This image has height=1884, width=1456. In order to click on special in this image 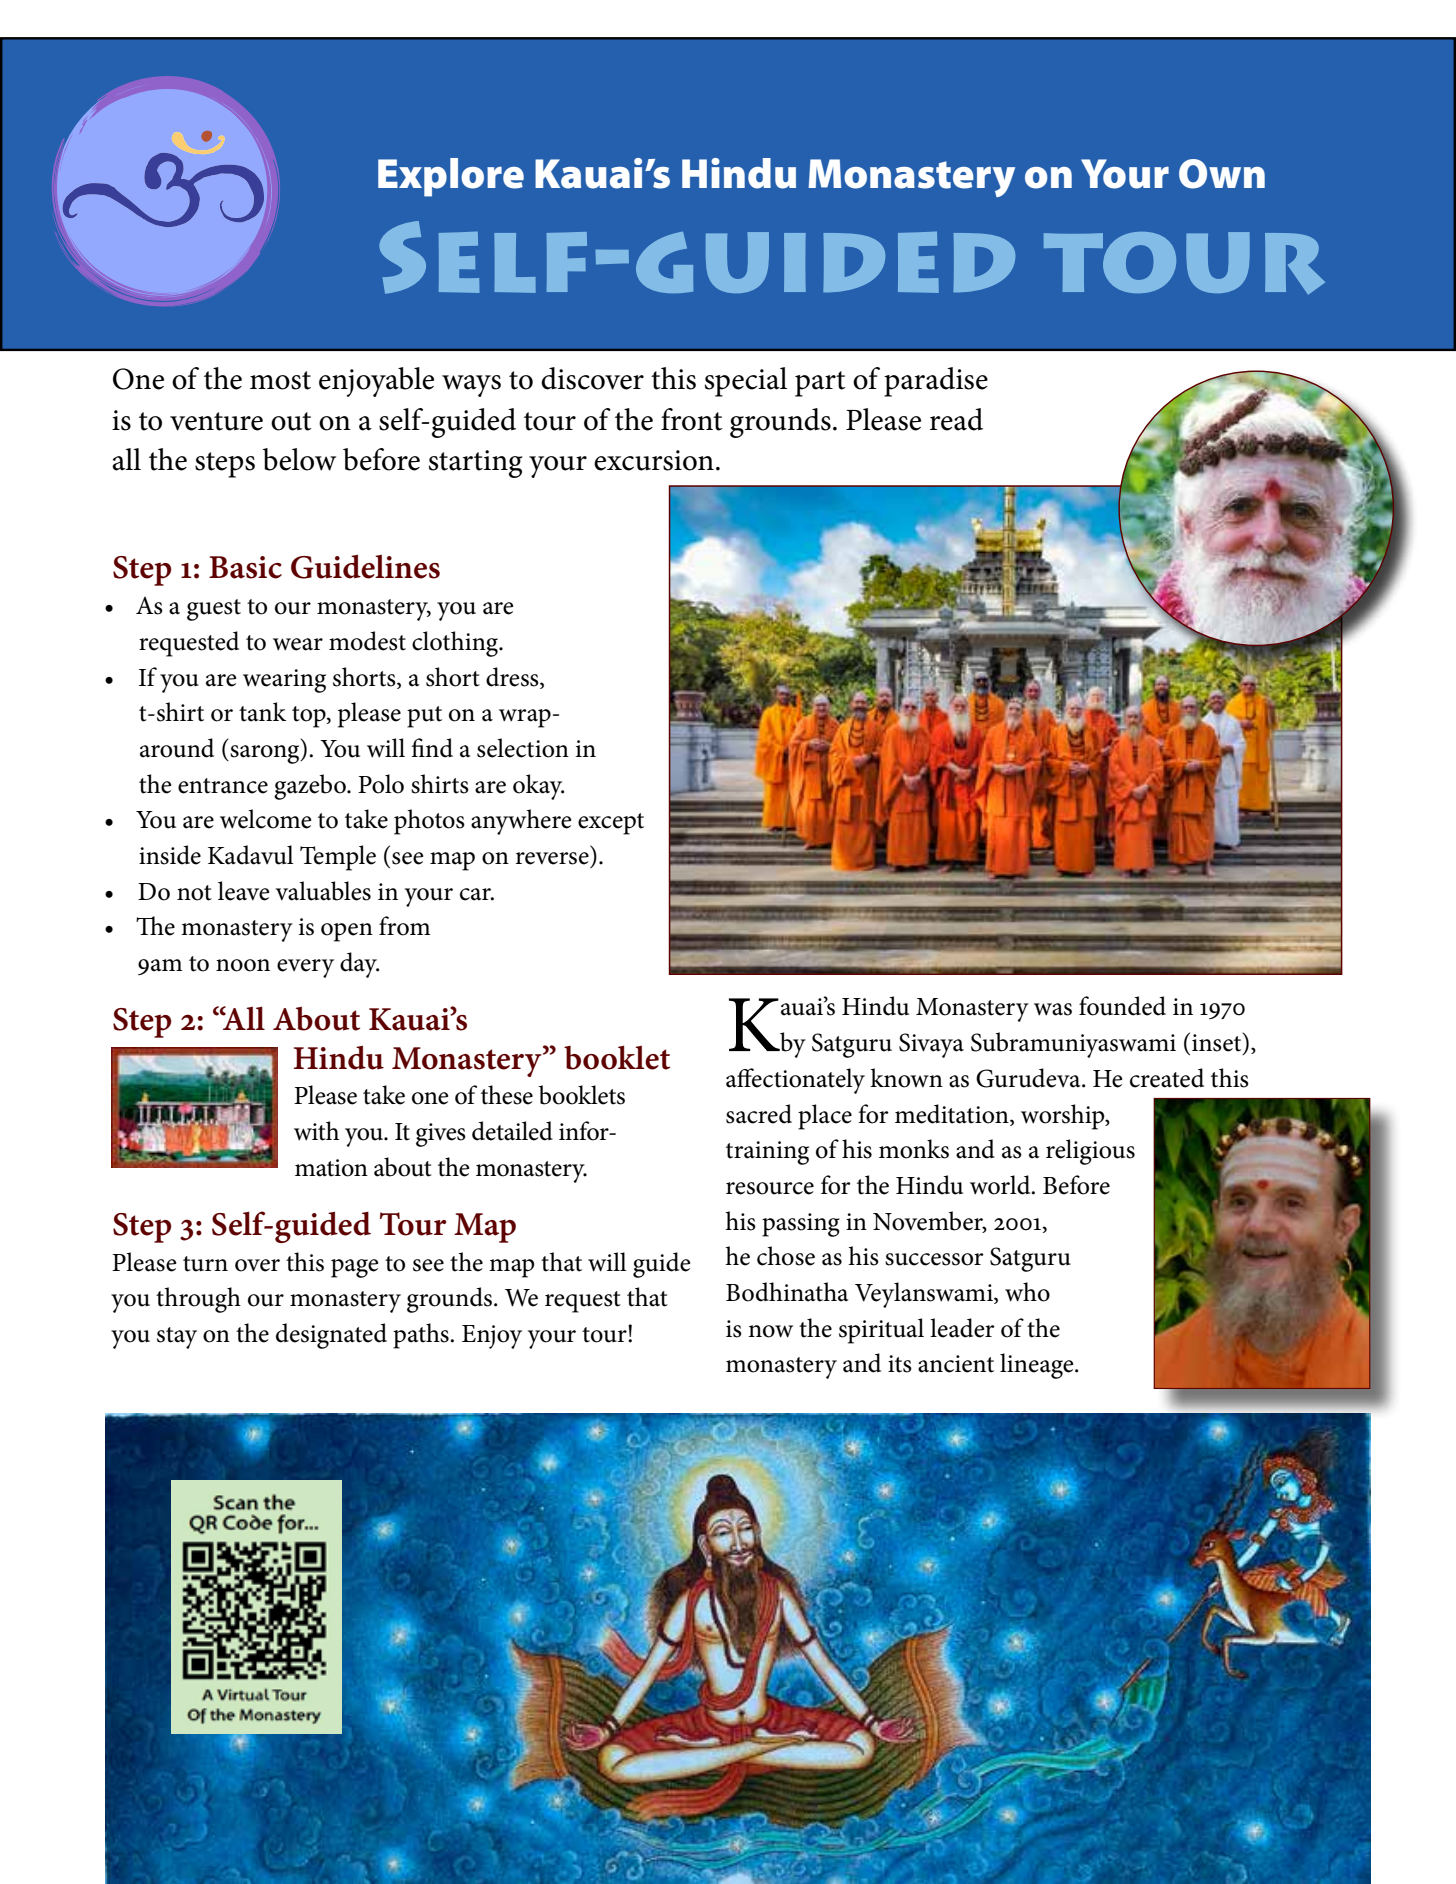, I will do `click(746, 382)`.
